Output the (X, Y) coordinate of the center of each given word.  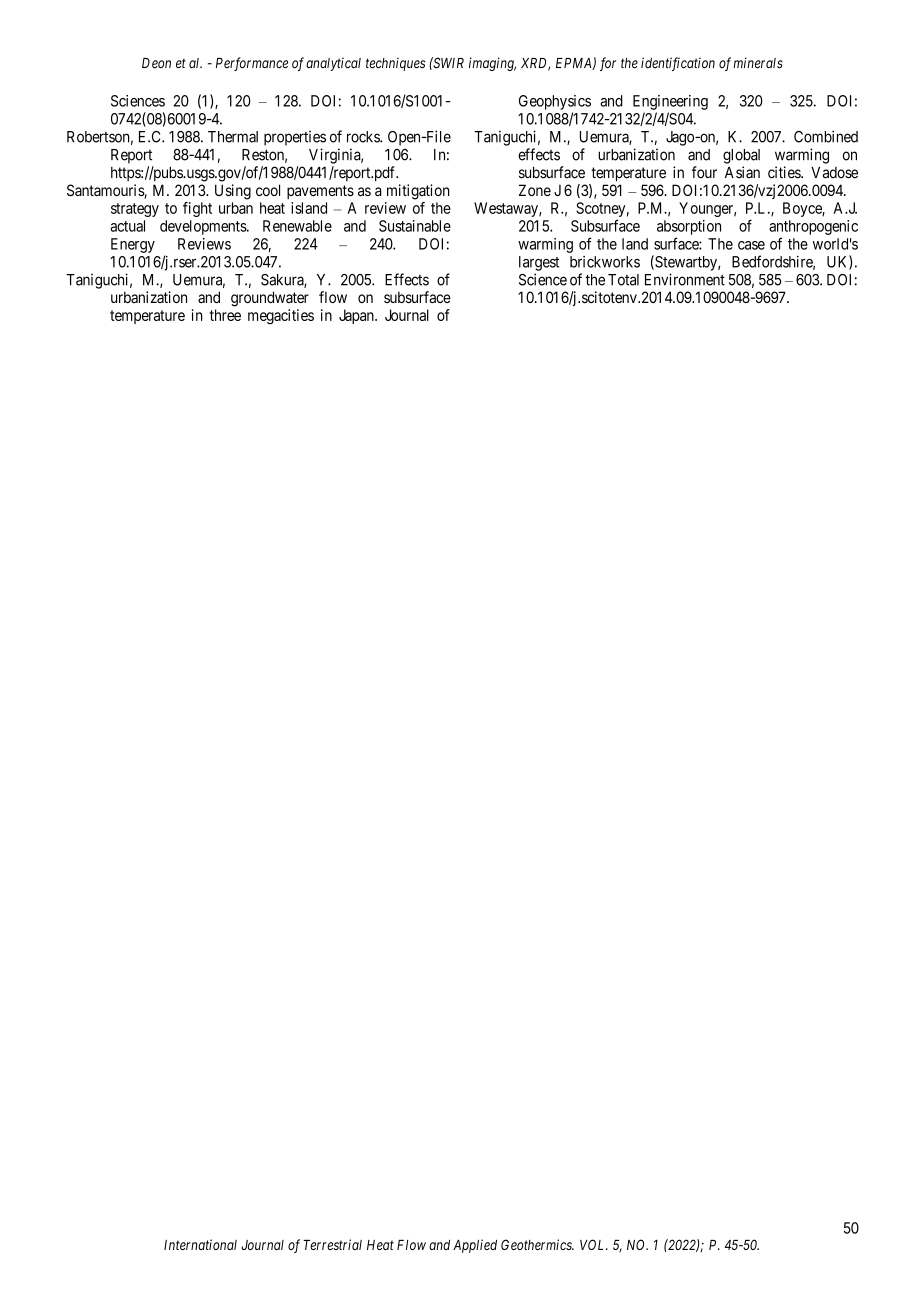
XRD (535, 64)
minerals (758, 63)
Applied (475, 1246)
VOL (594, 1244)
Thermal (233, 137)
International (200, 1244)
